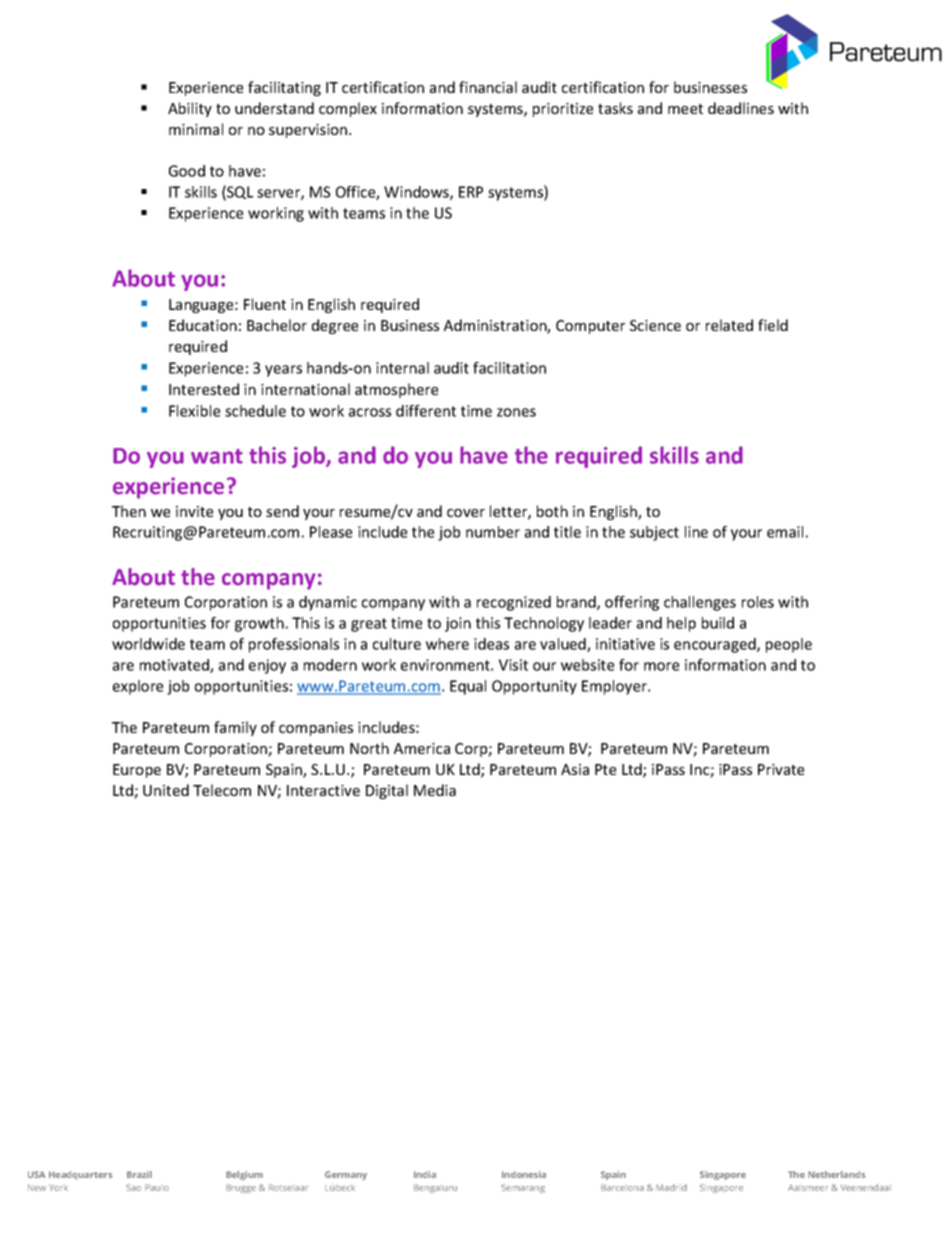 This screenshot has height=1233, width=952. Describe the element at coordinates (402, 368) in the screenshot. I see `internal` at that location.
